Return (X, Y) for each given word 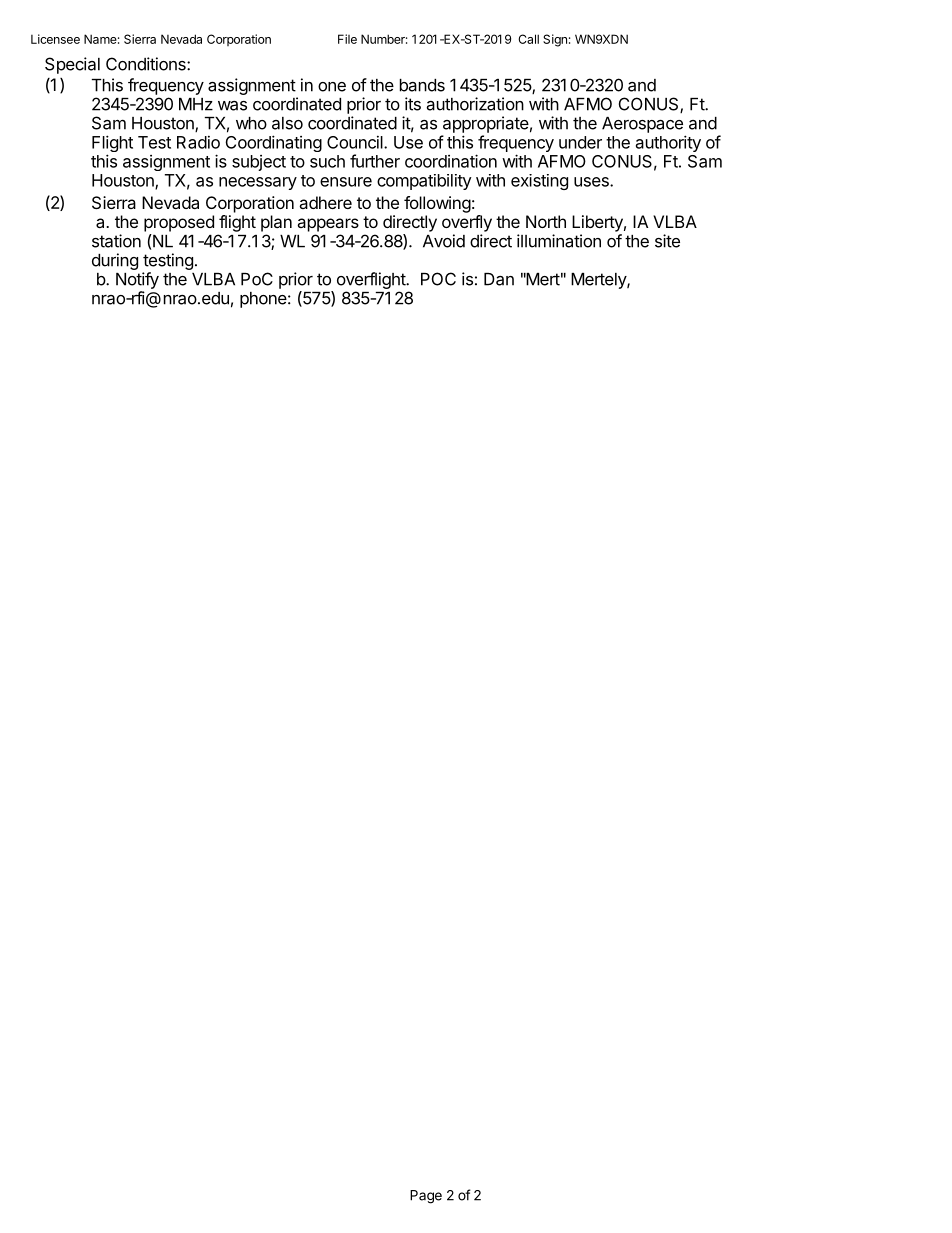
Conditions (147, 64)
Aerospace (642, 125)
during (115, 261)
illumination (559, 241)
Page (426, 1197)
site (667, 241)
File (347, 39)
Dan (499, 279)
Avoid (444, 241)
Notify (137, 280)
